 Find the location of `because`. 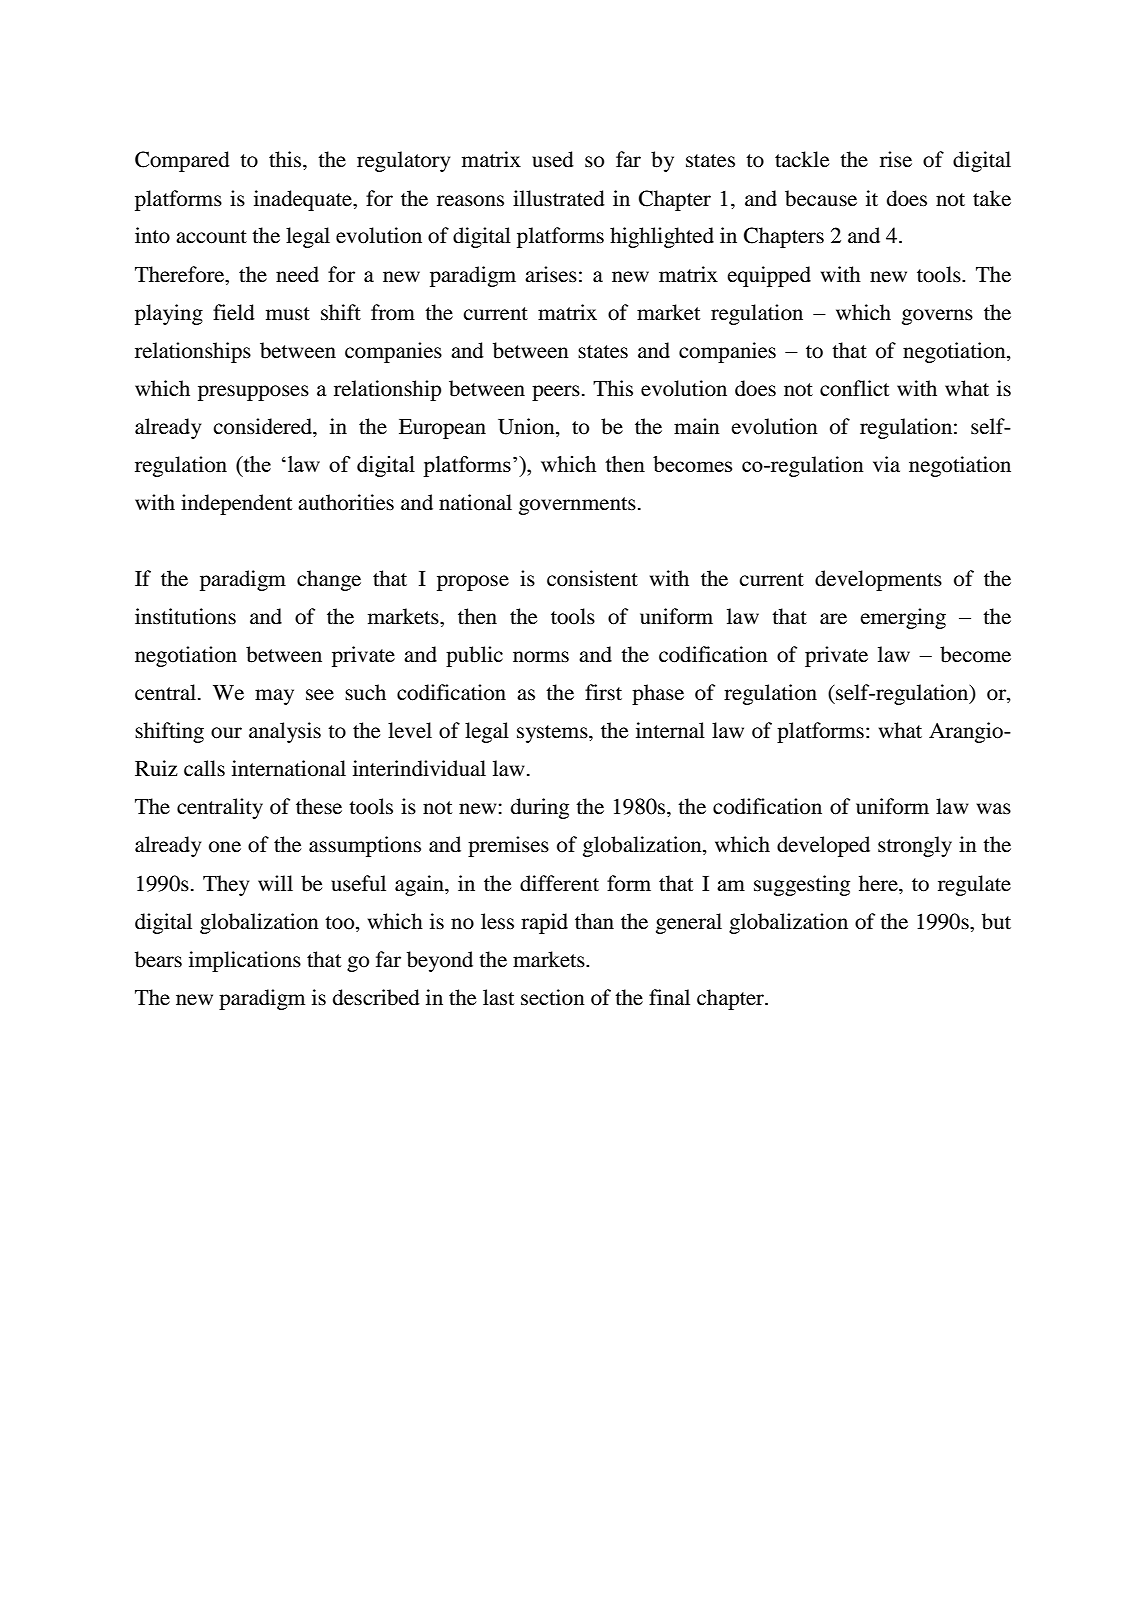

because is located at coordinates (821, 198).
